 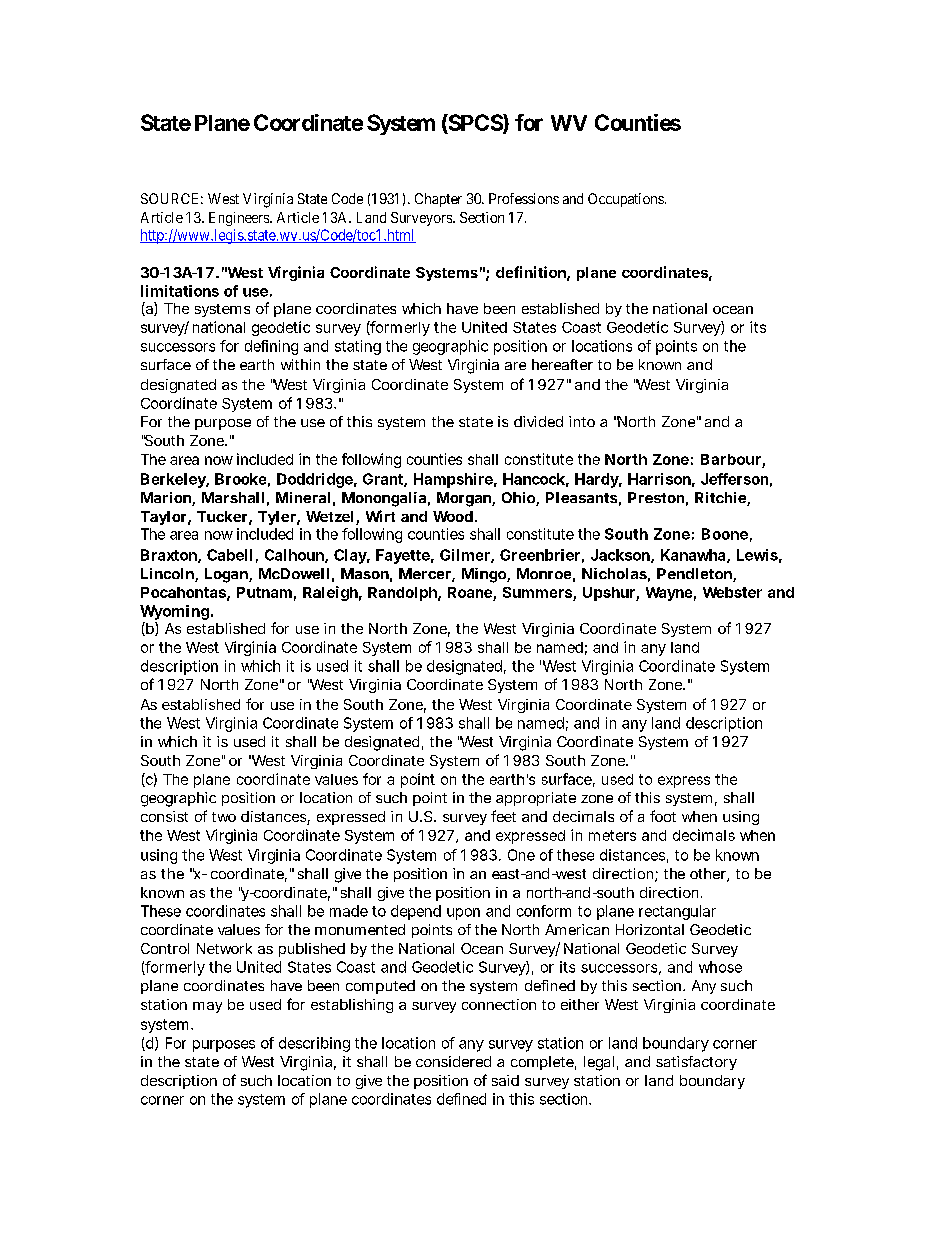 I want to click on Chapter, so click(x=438, y=200).
